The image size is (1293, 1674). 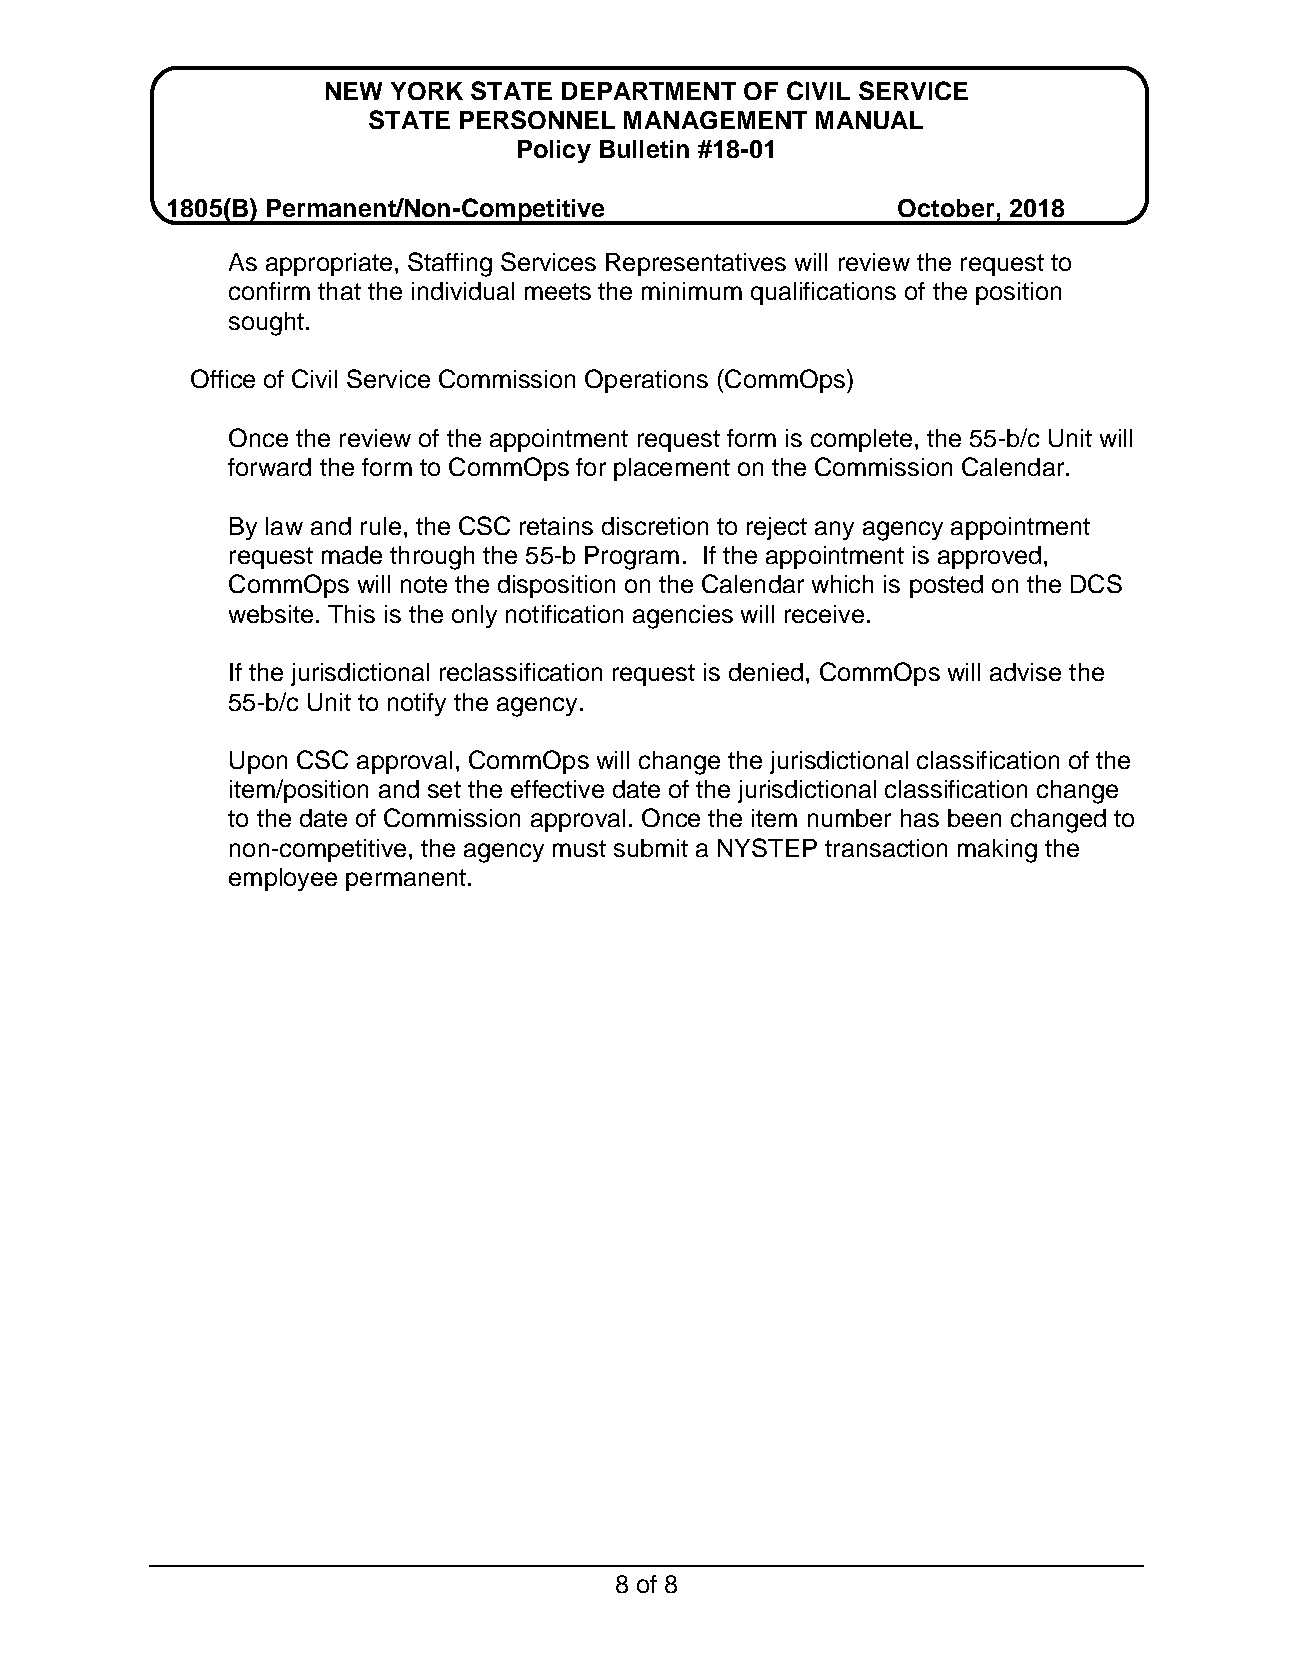 I want to click on MANUAL, so click(x=869, y=120).
